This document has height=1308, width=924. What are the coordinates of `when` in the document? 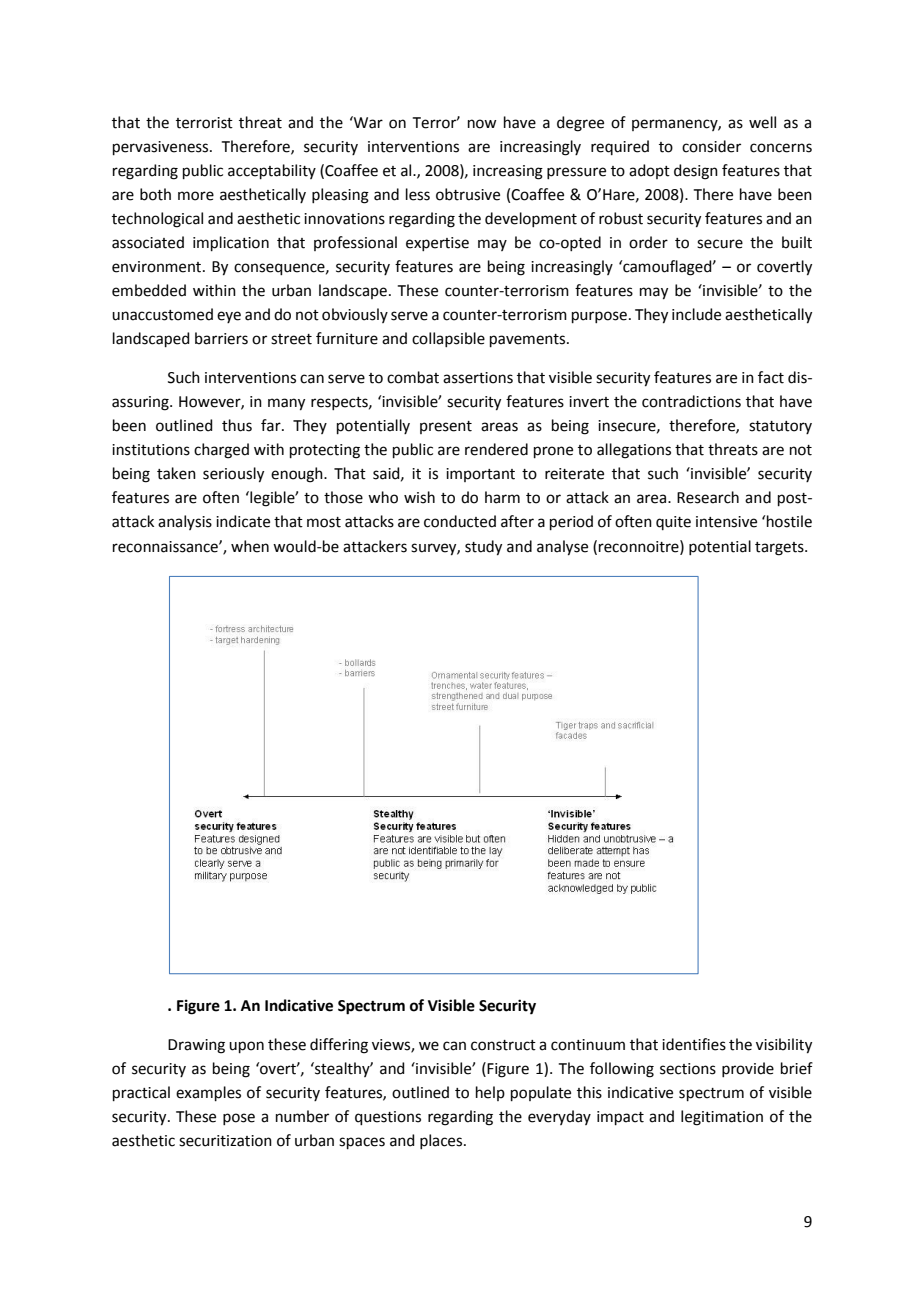 It's located at (250, 546).
